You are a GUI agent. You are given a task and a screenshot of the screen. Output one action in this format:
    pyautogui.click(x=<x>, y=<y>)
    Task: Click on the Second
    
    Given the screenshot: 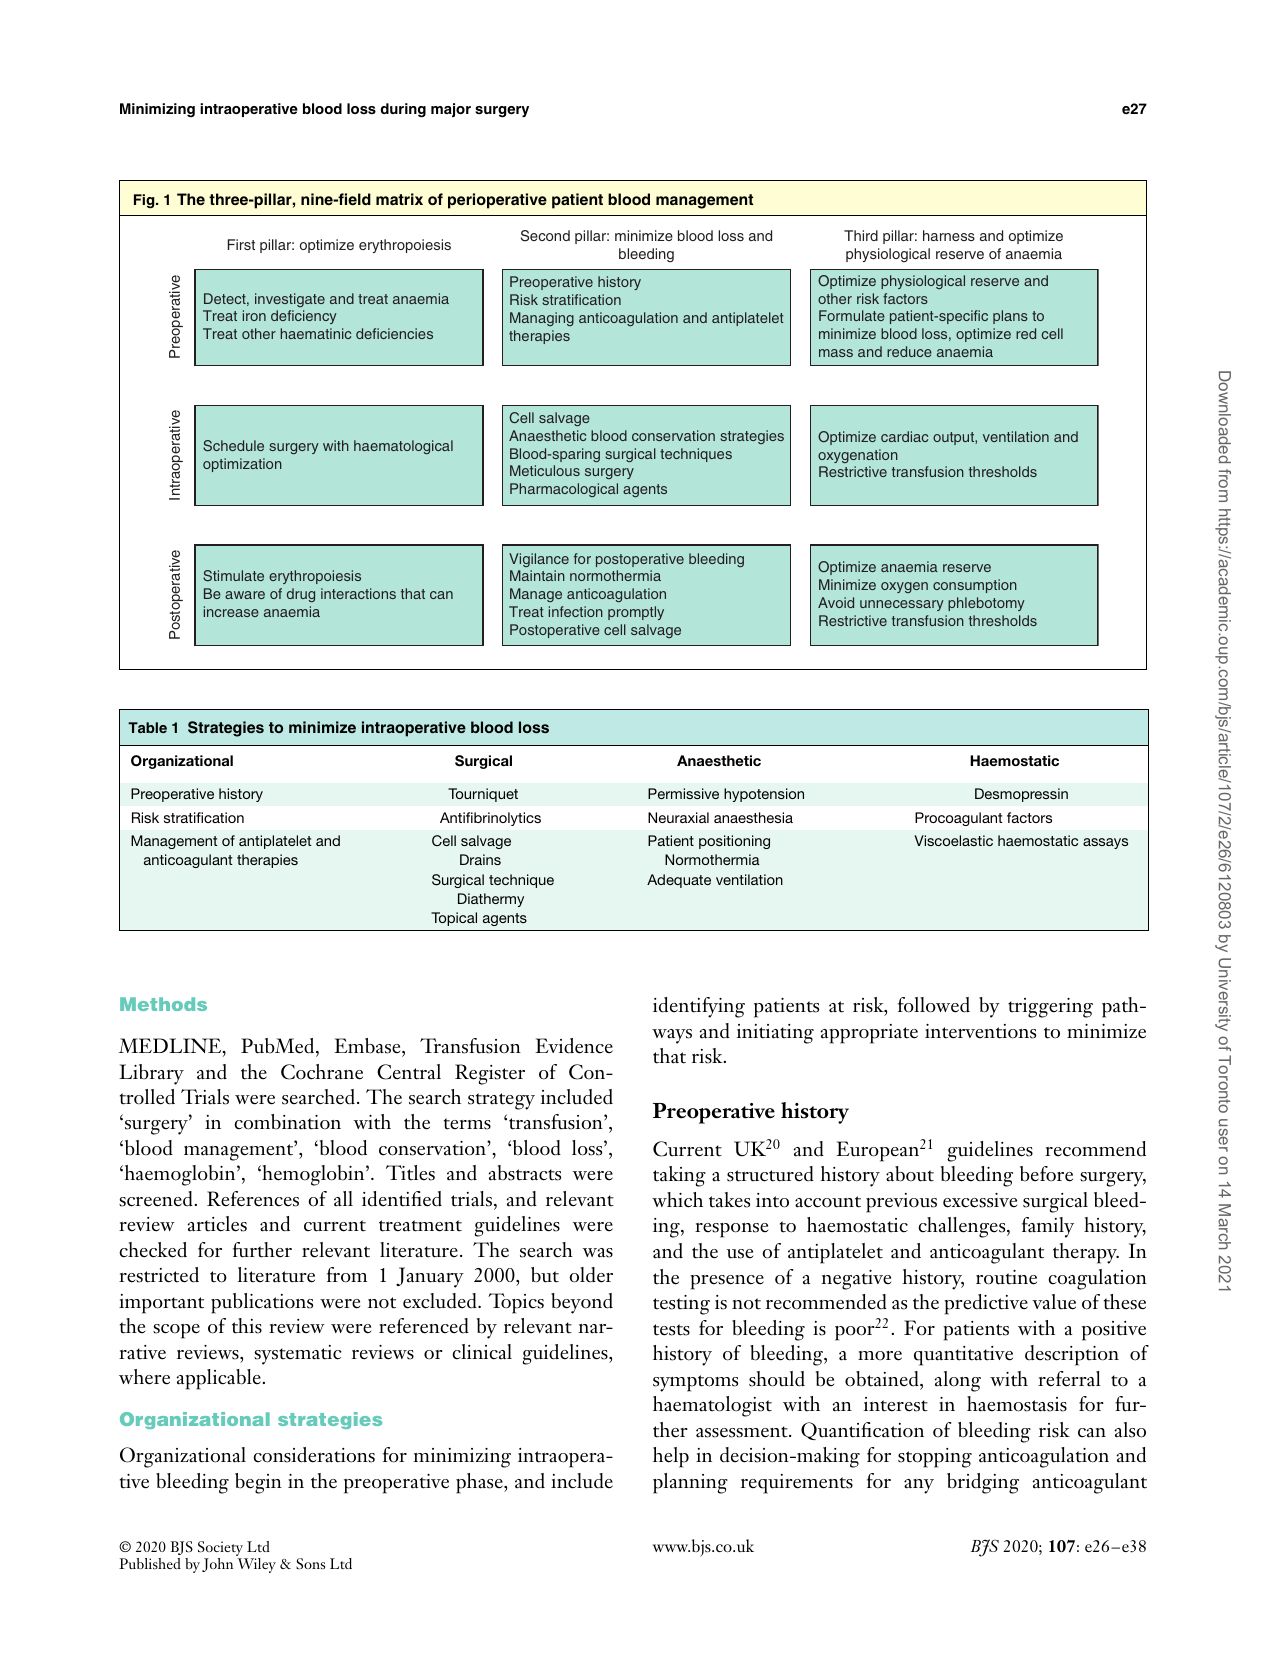 What is the action you would take?
    pyautogui.click(x=545, y=236)
